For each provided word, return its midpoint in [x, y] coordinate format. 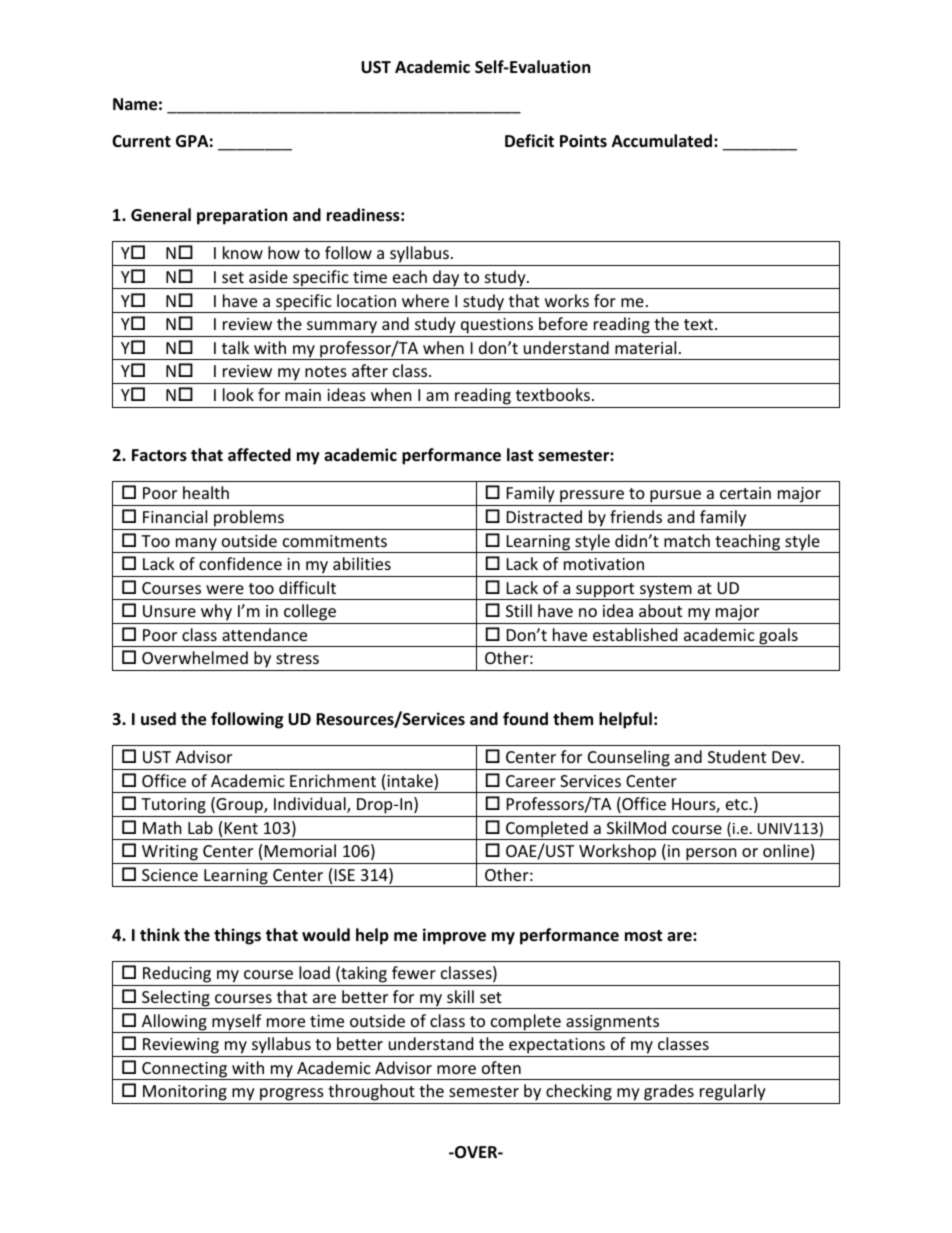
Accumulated [663, 141]
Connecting [184, 1071]
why [216, 614]
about [660, 610]
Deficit [529, 141]
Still [519, 610]
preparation [242, 216]
